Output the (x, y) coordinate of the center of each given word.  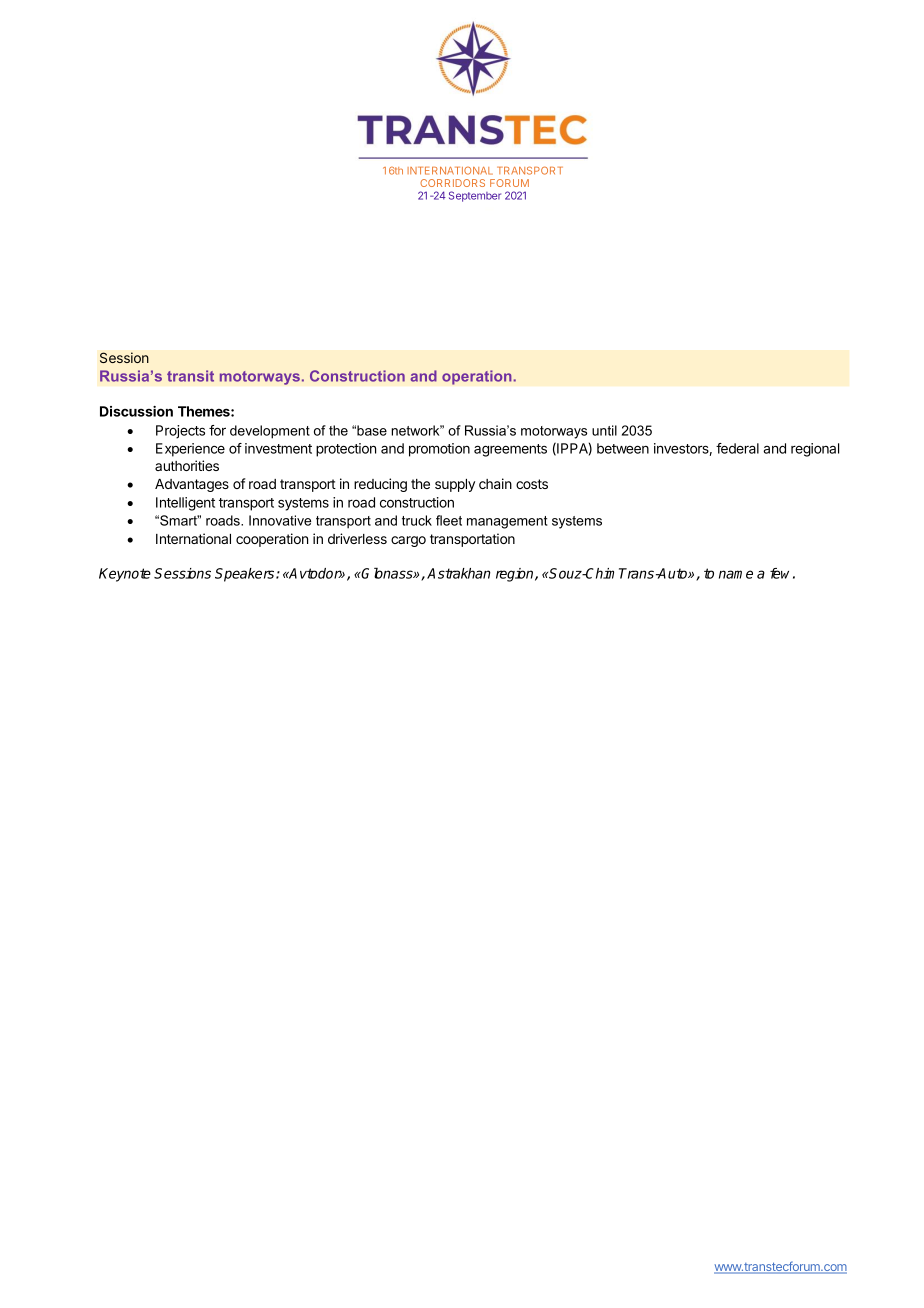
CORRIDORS (452, 183)
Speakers (246, 575)
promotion (439, 450)
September (475, 196)
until (604, 430)
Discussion (136, 411)
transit (190, 376)
